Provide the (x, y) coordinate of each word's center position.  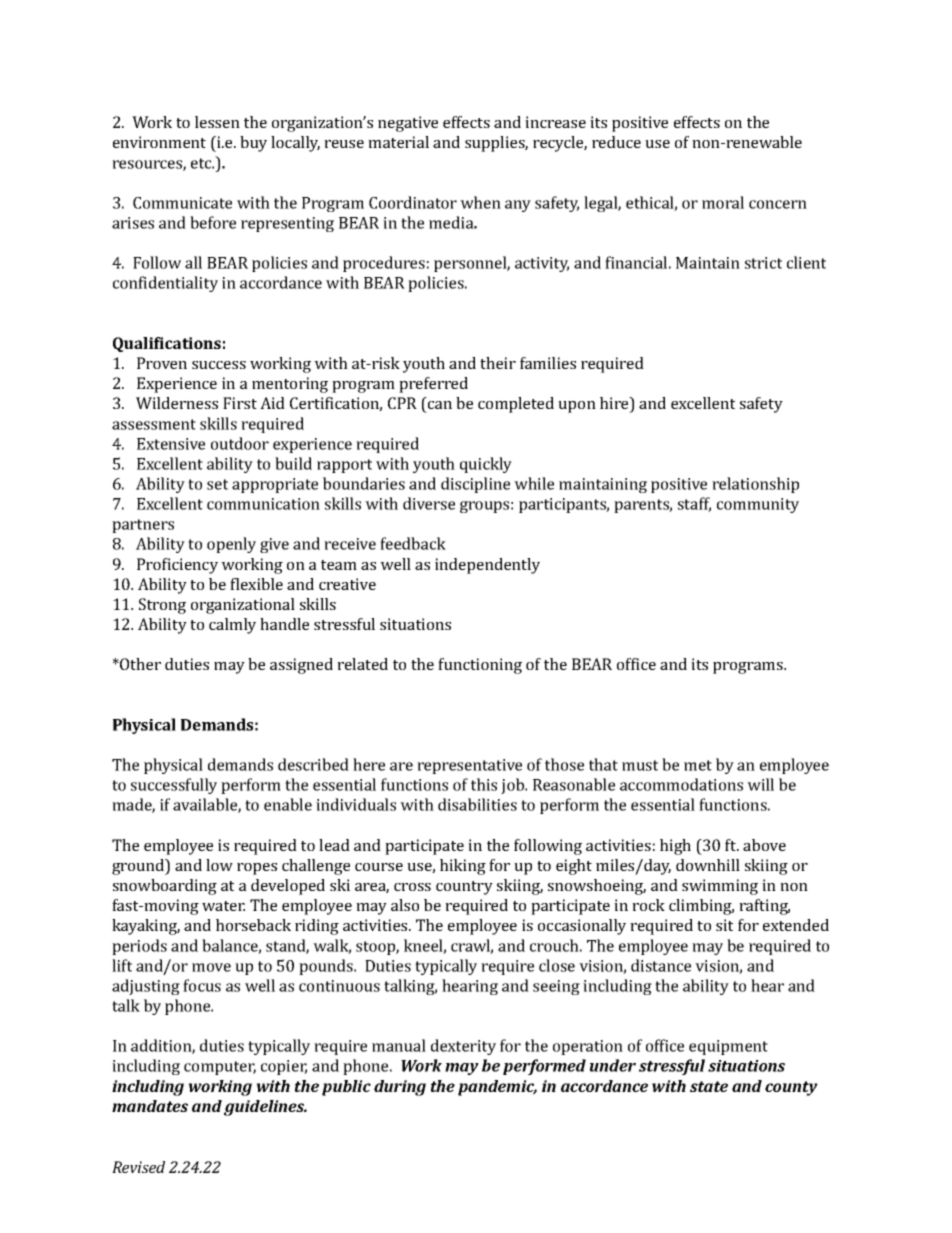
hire (615, 404)
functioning (480, 666)
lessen (217, 122)
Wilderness (177, 403)
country (464, 888)
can (440, 405)
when (480, 202)
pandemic (497, 1088)
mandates (150, 1106)
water (223, 906)
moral (723, 202)
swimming (720, 887)
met (698, 765)
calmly (232, 626)
